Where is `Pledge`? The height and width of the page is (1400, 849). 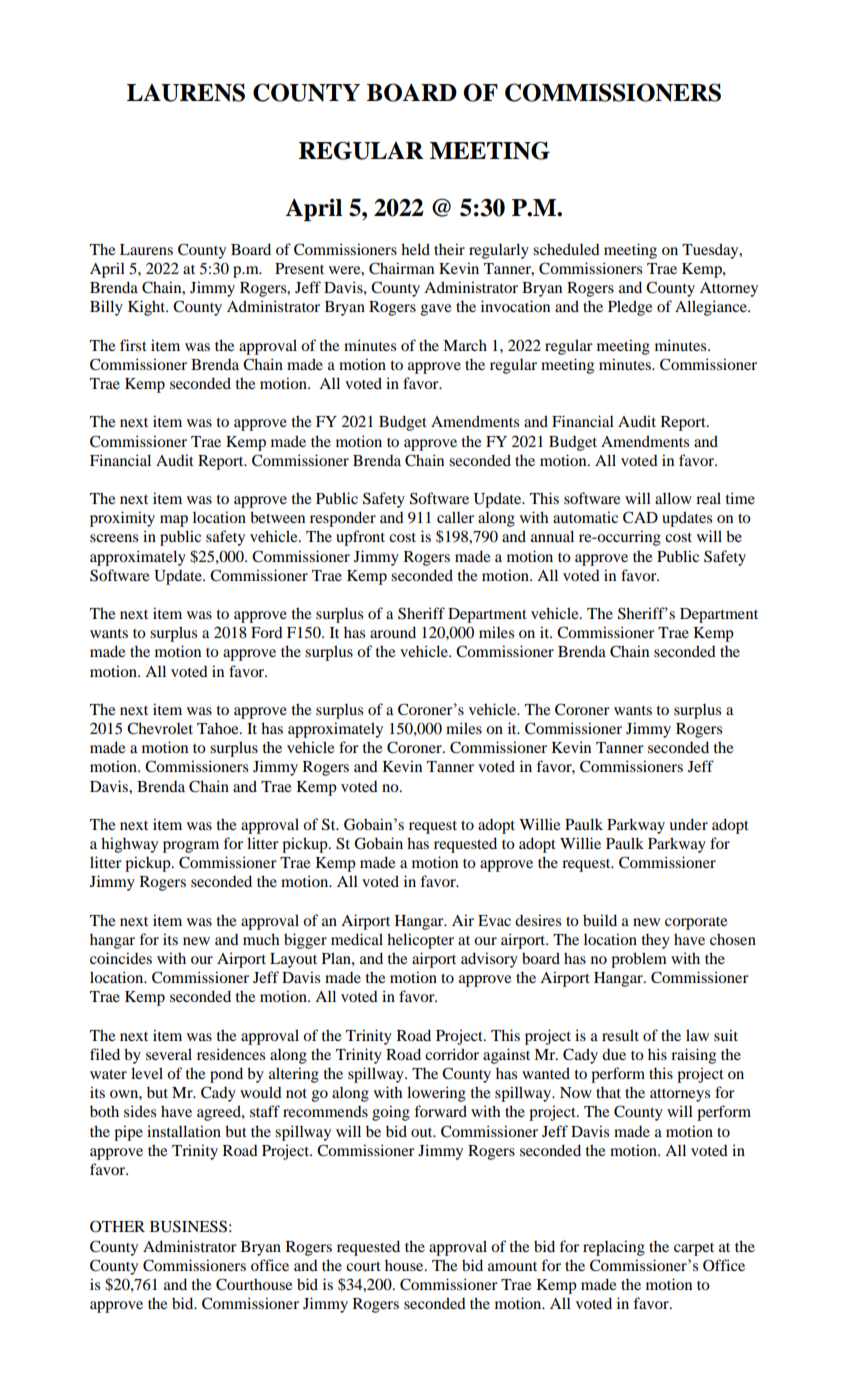 Pledge is located at coordinates (630, 308).
